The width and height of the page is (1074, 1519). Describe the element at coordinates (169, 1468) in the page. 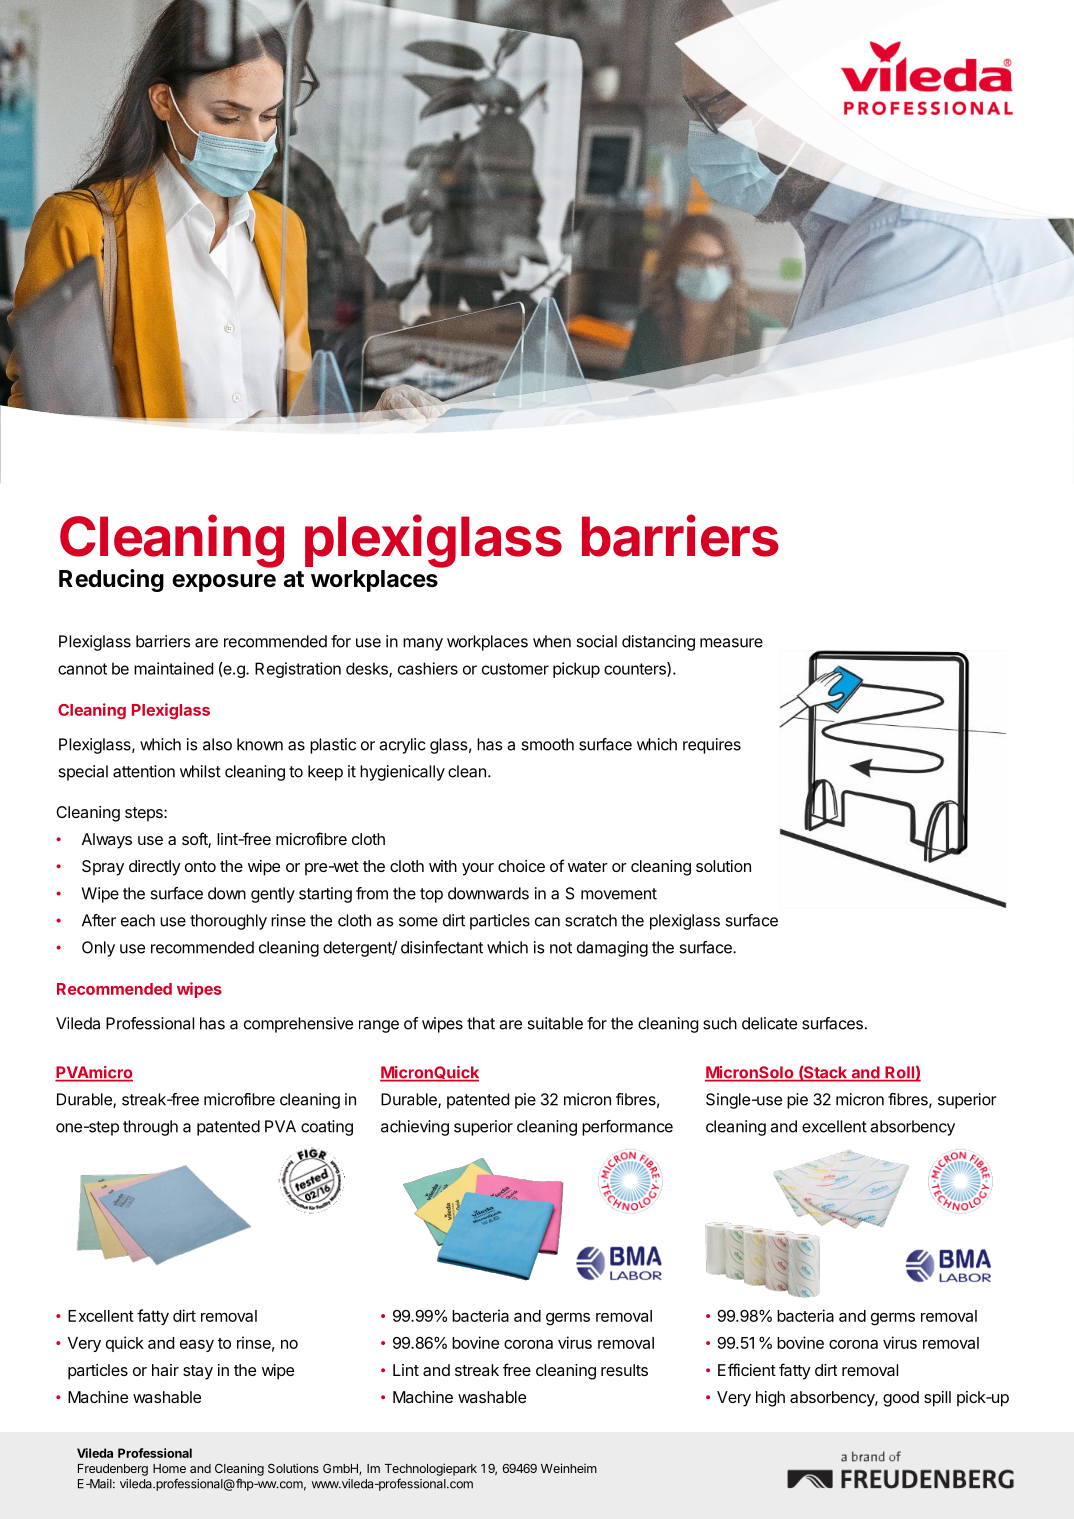

I see `Home` at that location.
